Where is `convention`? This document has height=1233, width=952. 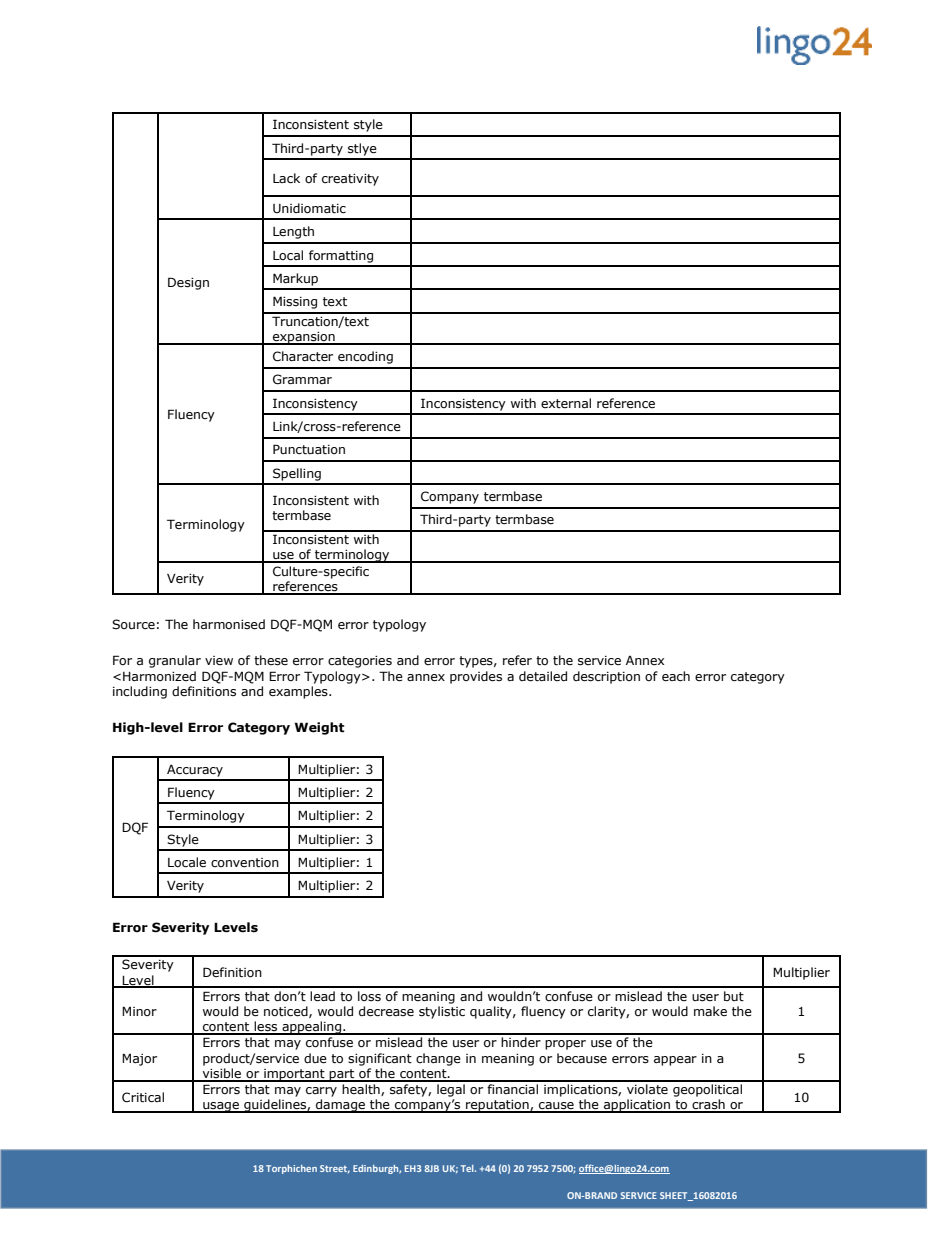 convention is located at coordinates (245, 863).
